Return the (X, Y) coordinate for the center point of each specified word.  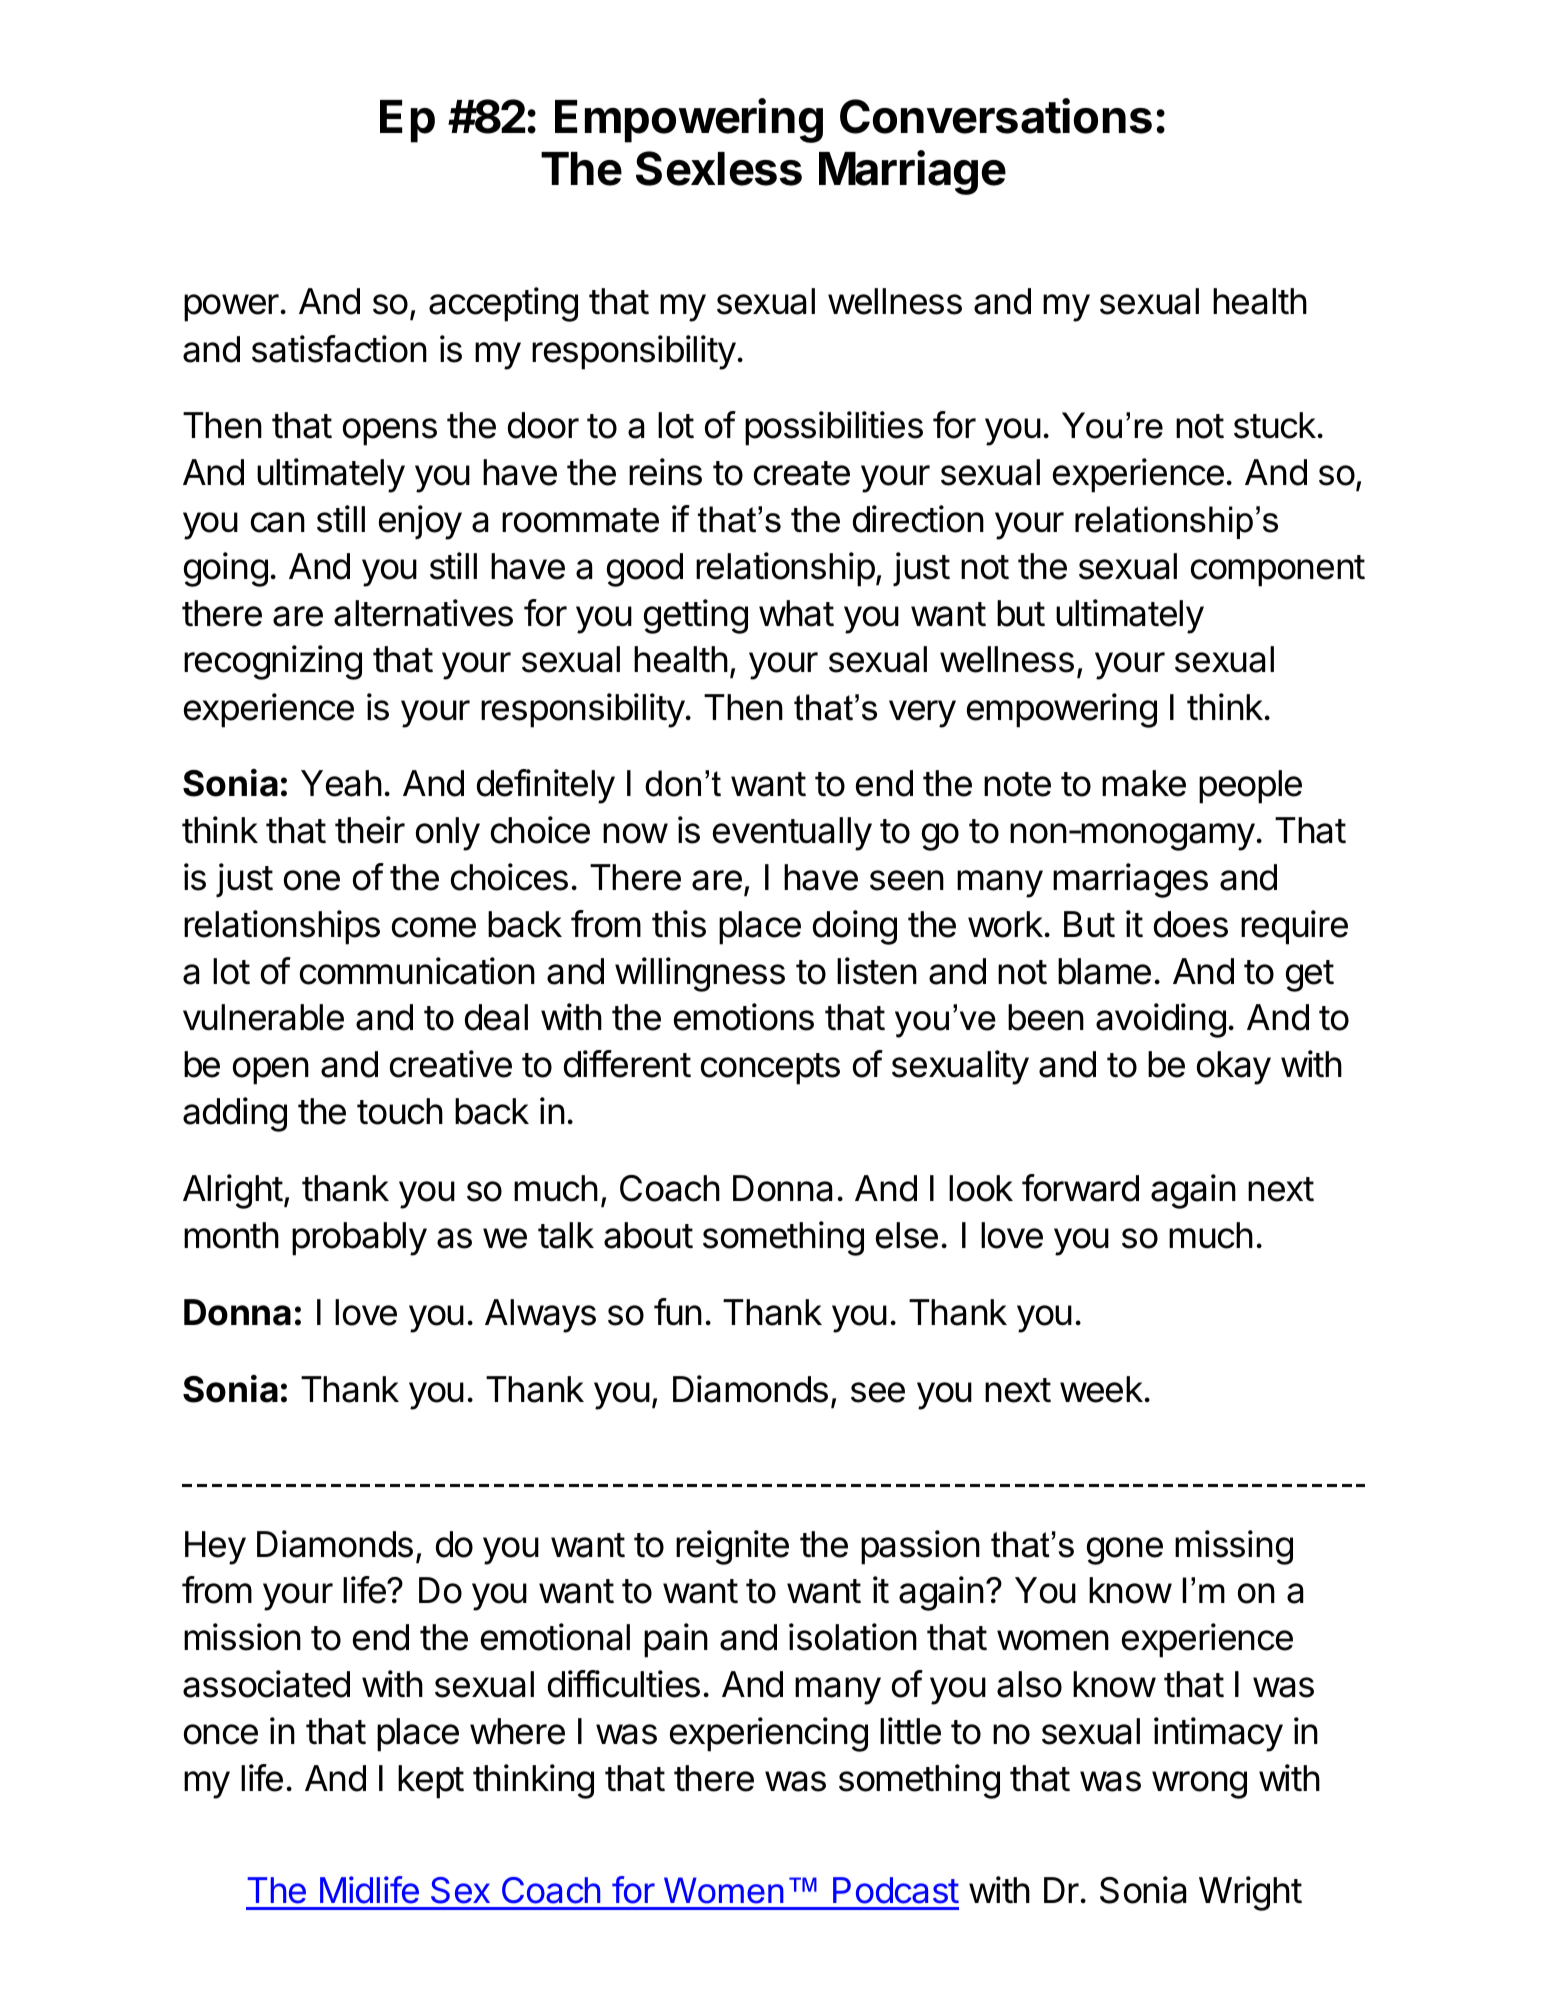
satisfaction (339, 349)
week (1101, 1389)
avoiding (1161, 1020)
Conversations (996, 116)
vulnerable (263, 1017)
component (1278, 571)
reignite (732, 1547)
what (796, 613)
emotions (744, 1017)
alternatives (423, 613)
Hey (215, 1548)
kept (431, 1782)
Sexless (719, 168)
